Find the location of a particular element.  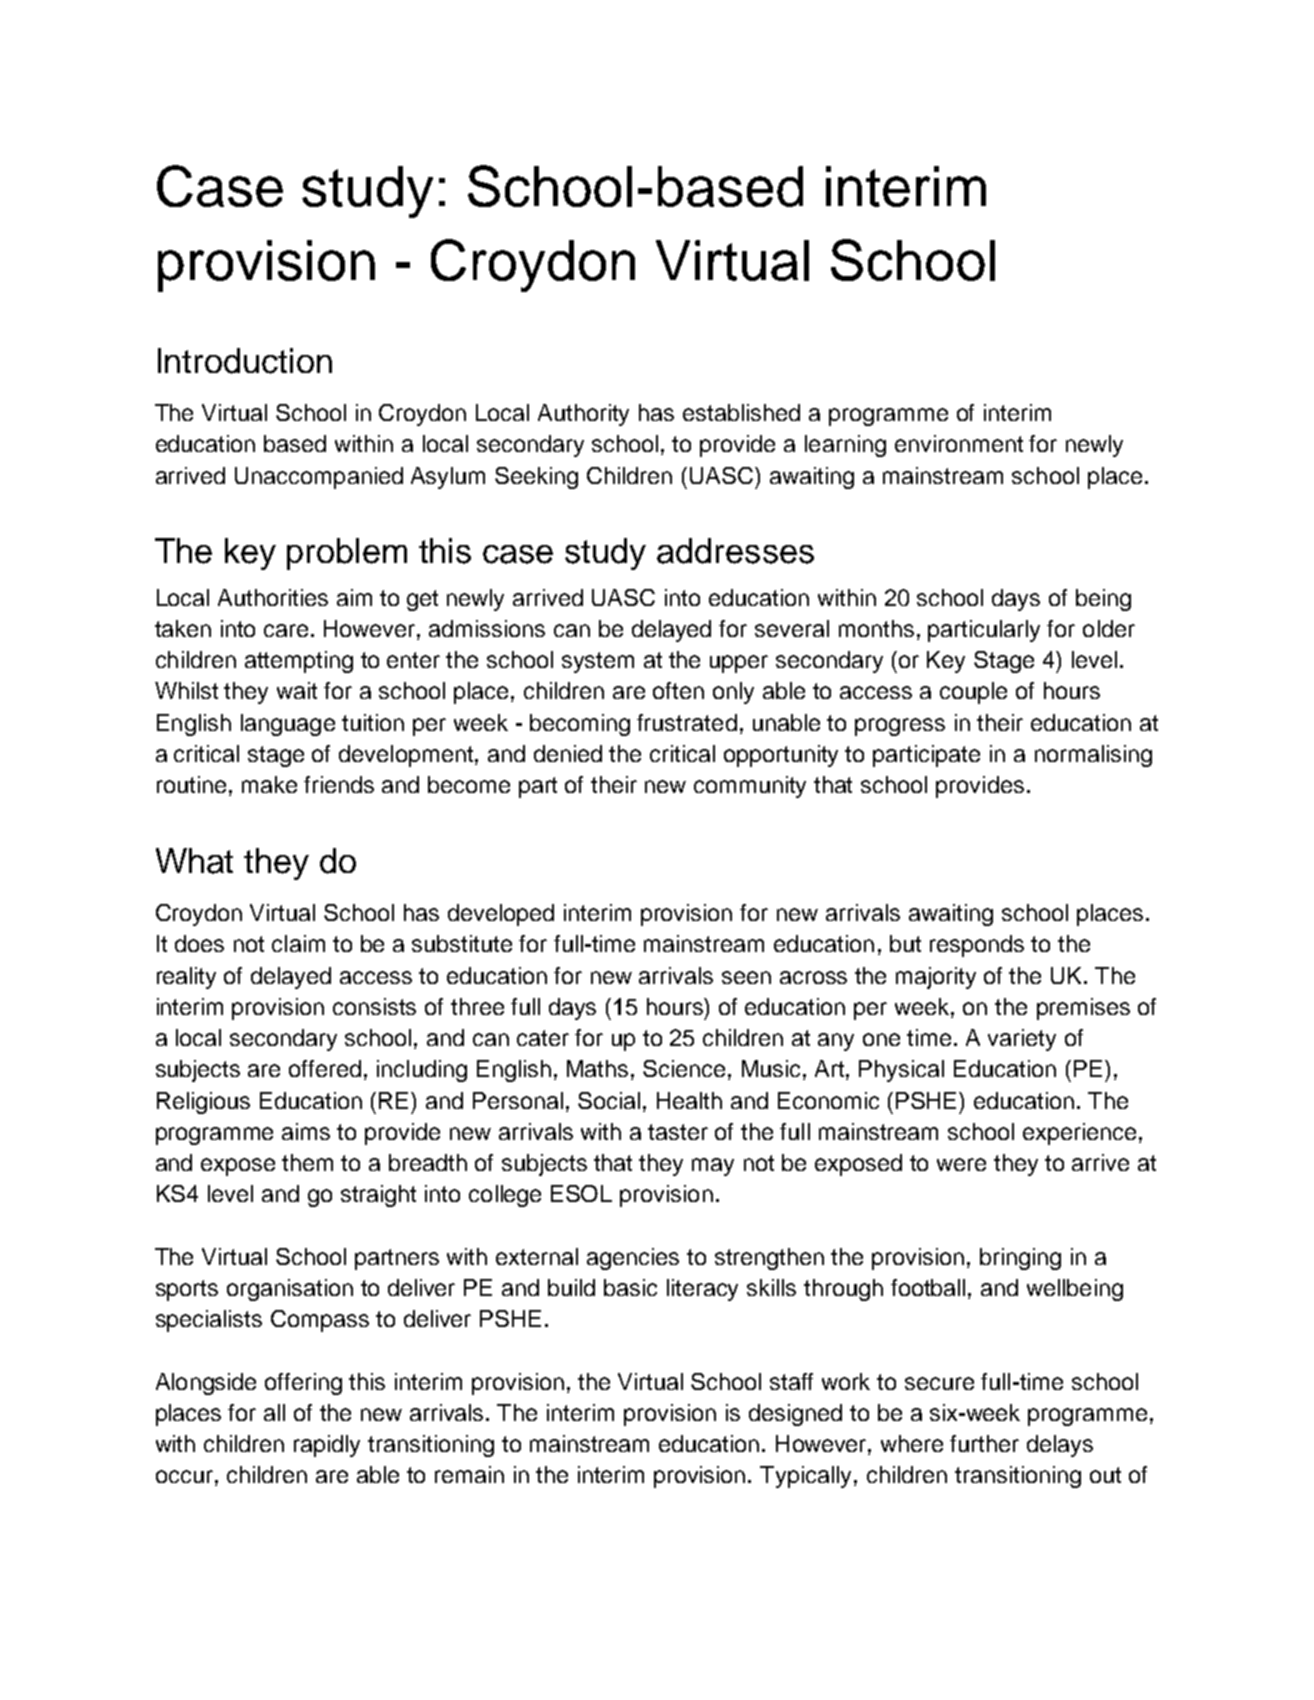

were is located at coordinates (961, 1164).
